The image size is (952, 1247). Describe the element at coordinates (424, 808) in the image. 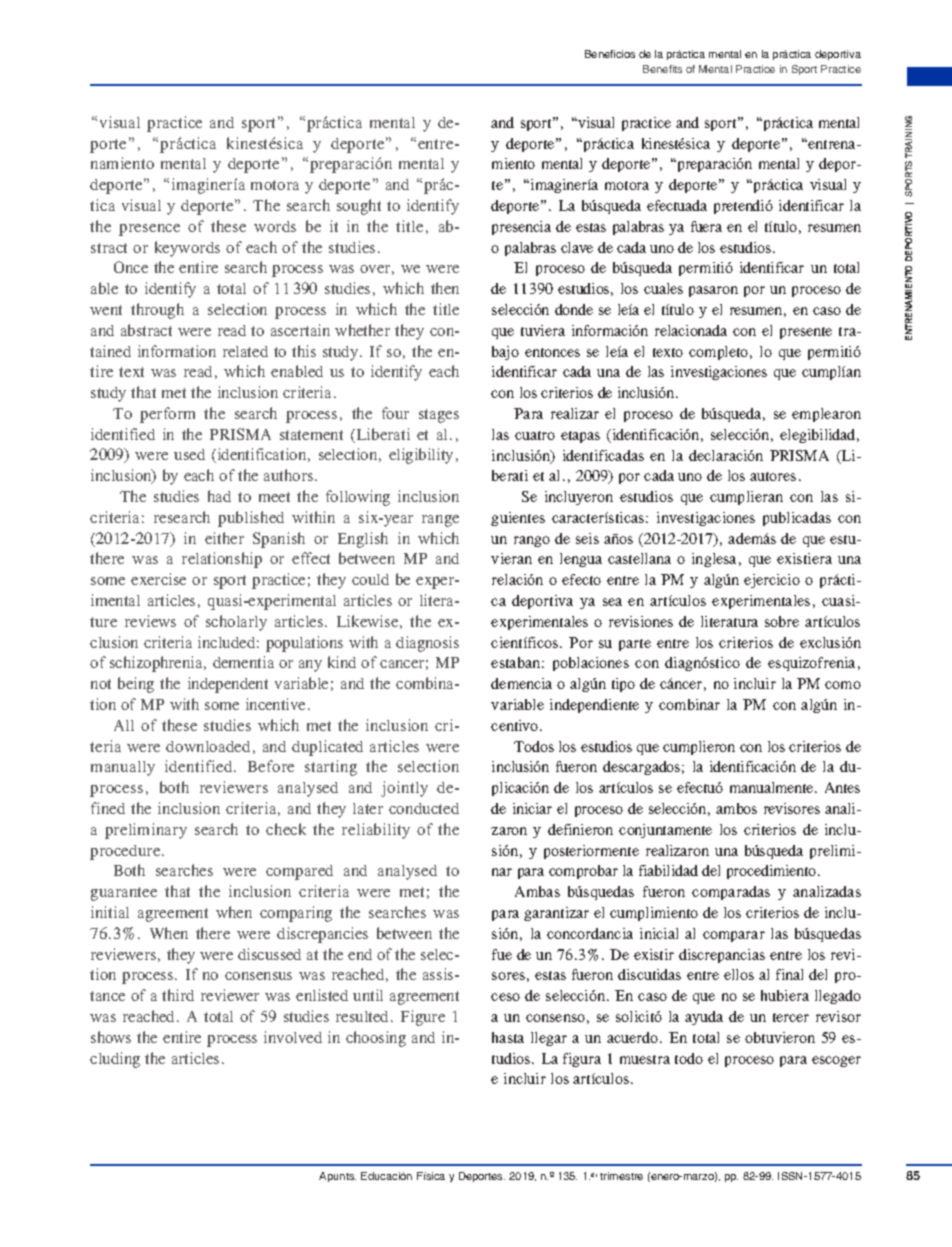

I see `conducted` at that location.
